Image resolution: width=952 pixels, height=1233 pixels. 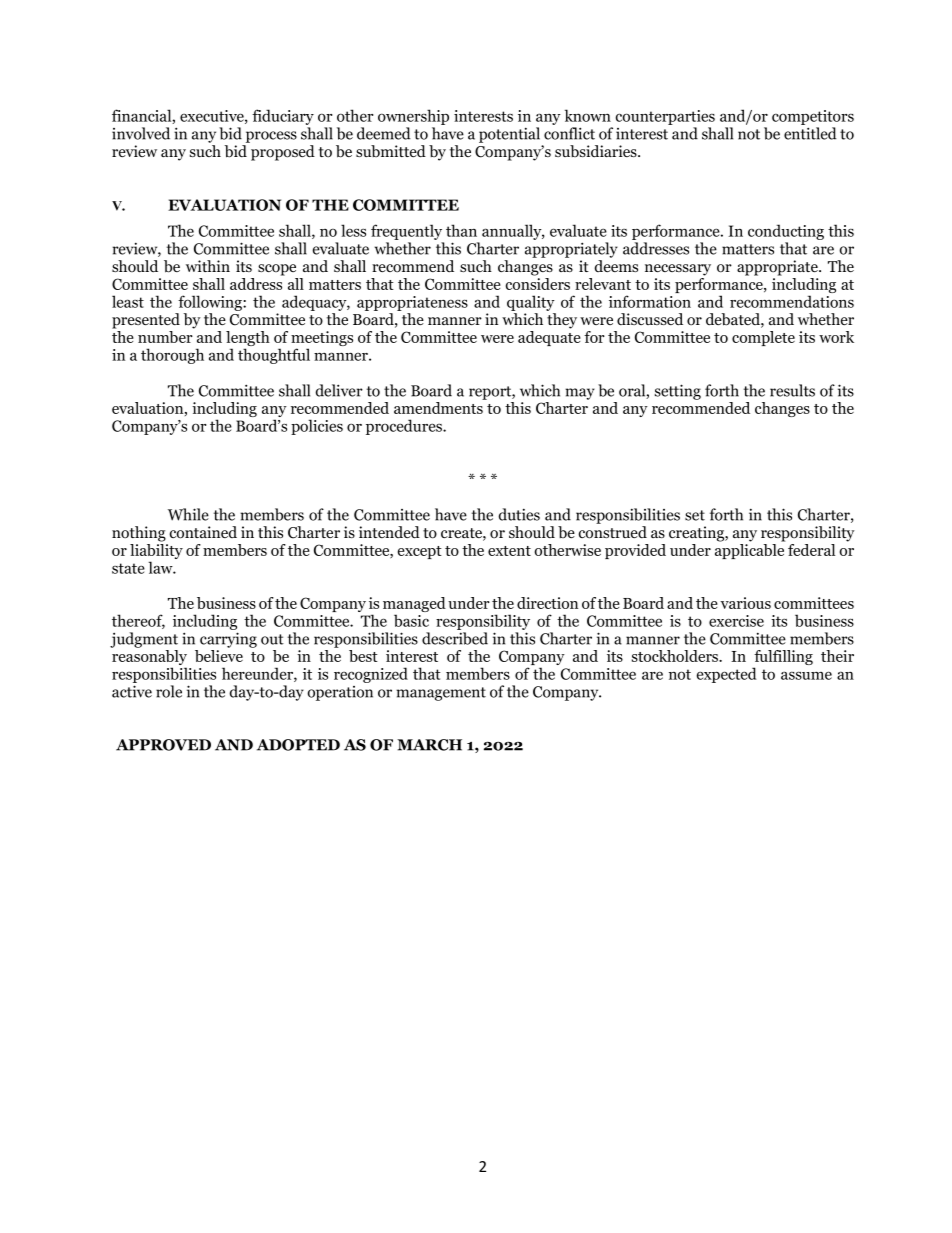 I want to click on APPROVED, so click(x=163, y=745).
